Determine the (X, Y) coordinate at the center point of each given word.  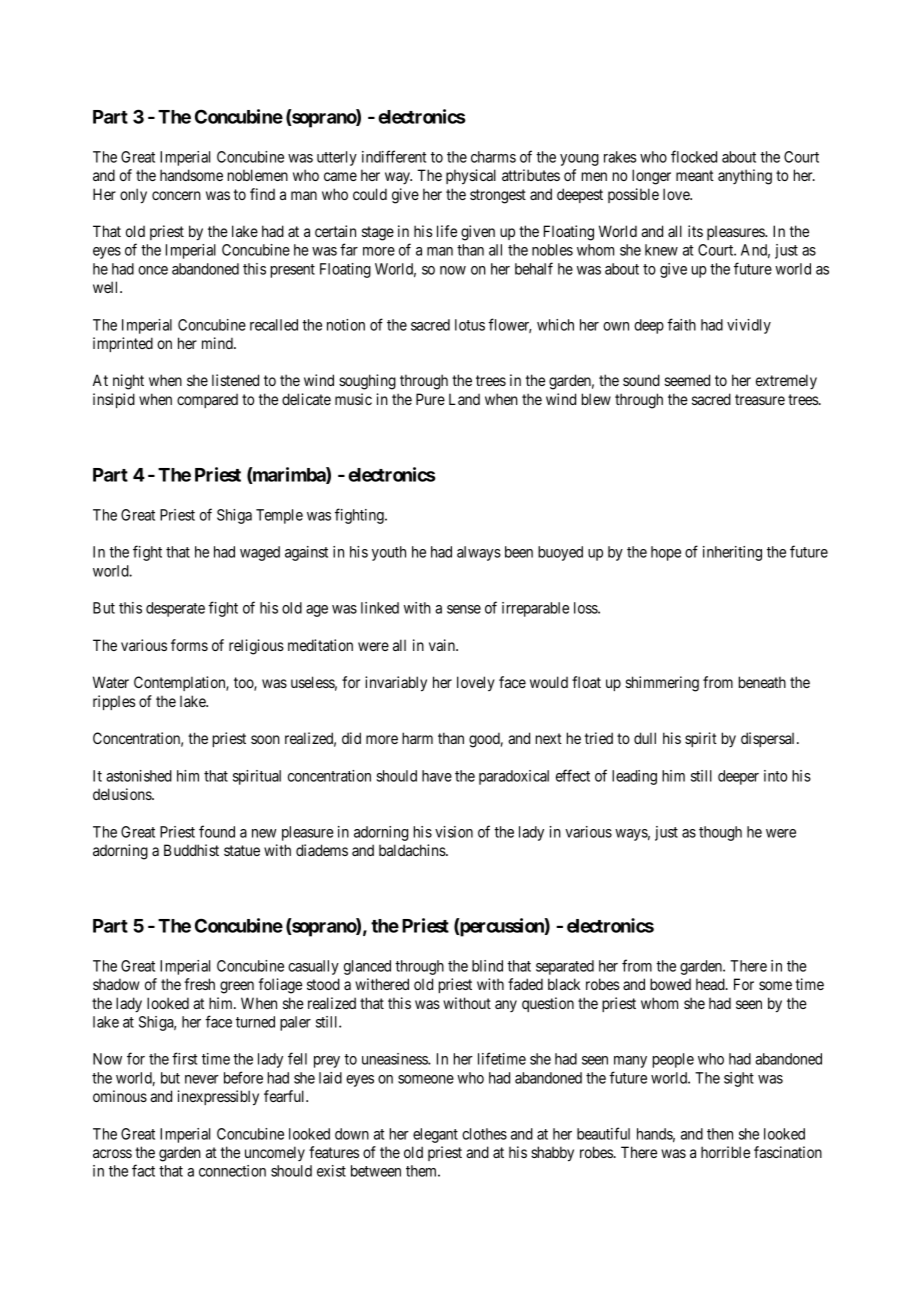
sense (464, 609)
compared (207, 401)
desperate (175, 609)
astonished (139, 776)
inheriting (732, 553)
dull (645, 738)
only (133, 196)
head (711, 984)
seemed (687, 380)
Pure (430, 399)
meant (695, 175)
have (437, 776)
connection (232, 1171)
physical (471, 176)
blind (487, 966)
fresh (199, 984)
